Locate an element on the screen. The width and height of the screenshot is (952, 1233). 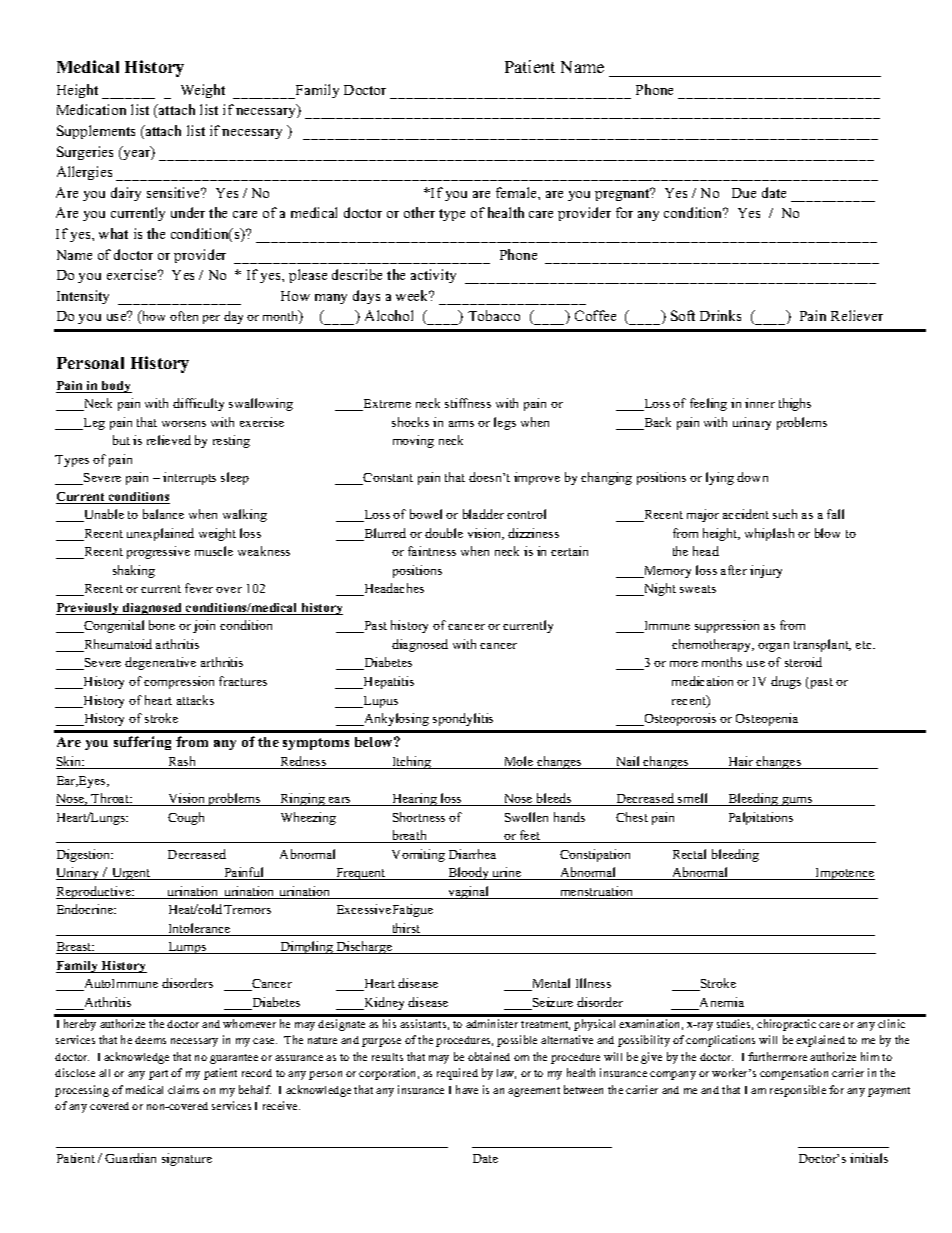
responsible is located at coordinates (798, 1091).
